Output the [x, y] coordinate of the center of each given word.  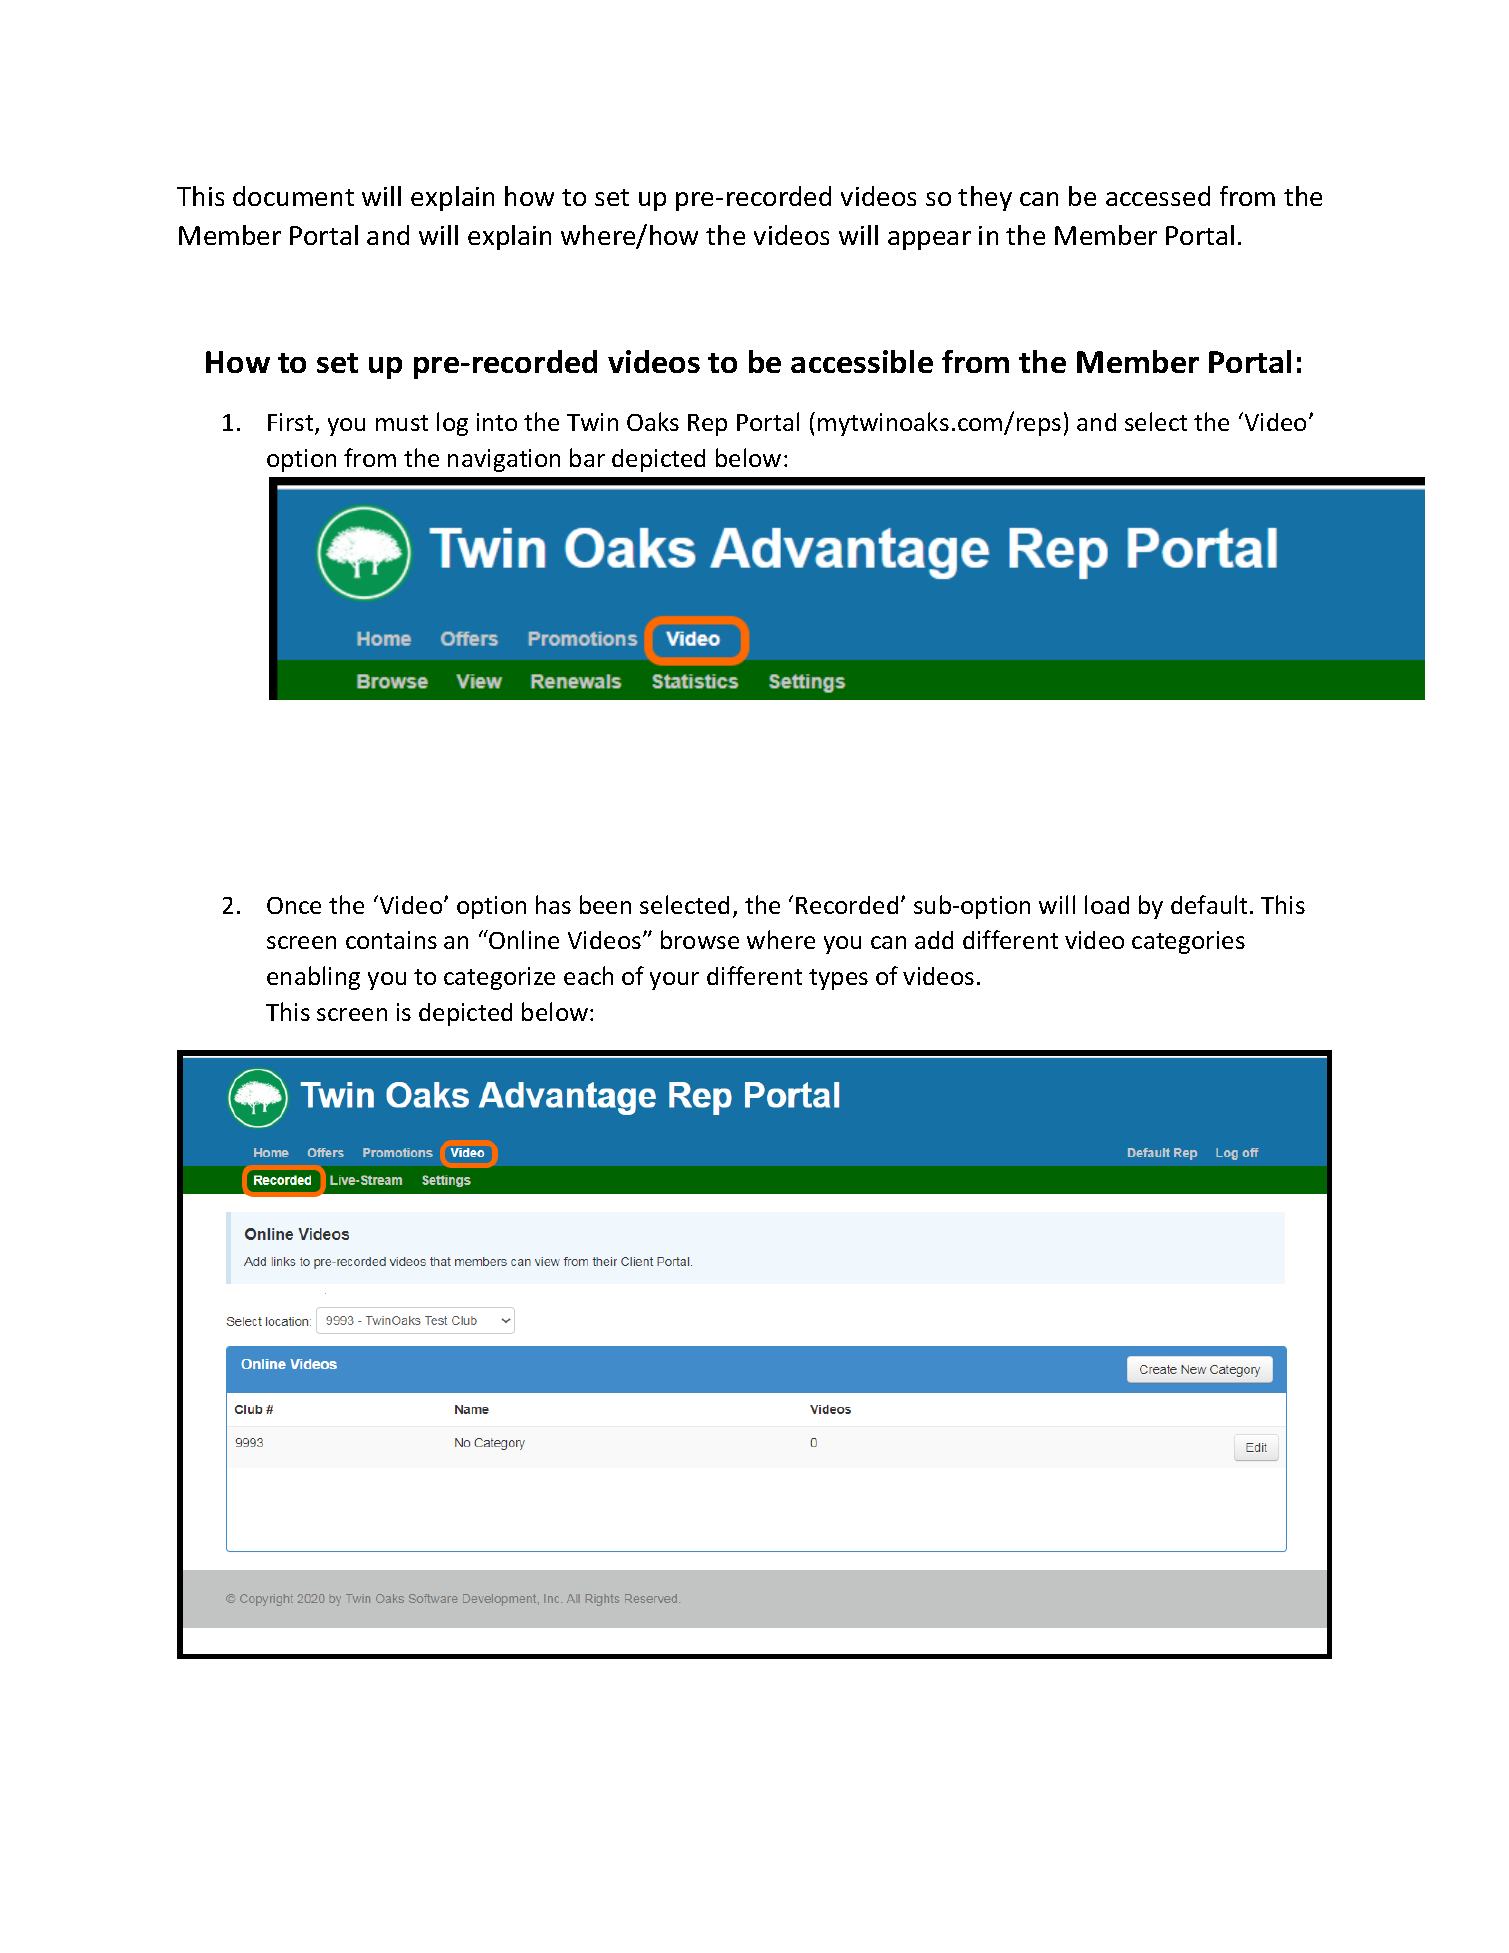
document [293, 196]
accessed [1158, 196]
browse [700, 939]
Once [294, 905]
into [497, 422]
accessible [862, 361]
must [402, 423]
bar [587, 457]
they [985, 198]
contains [391, 940]
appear [929, 240]
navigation [504, 460]
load [1107, 904]
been [605, 904]
